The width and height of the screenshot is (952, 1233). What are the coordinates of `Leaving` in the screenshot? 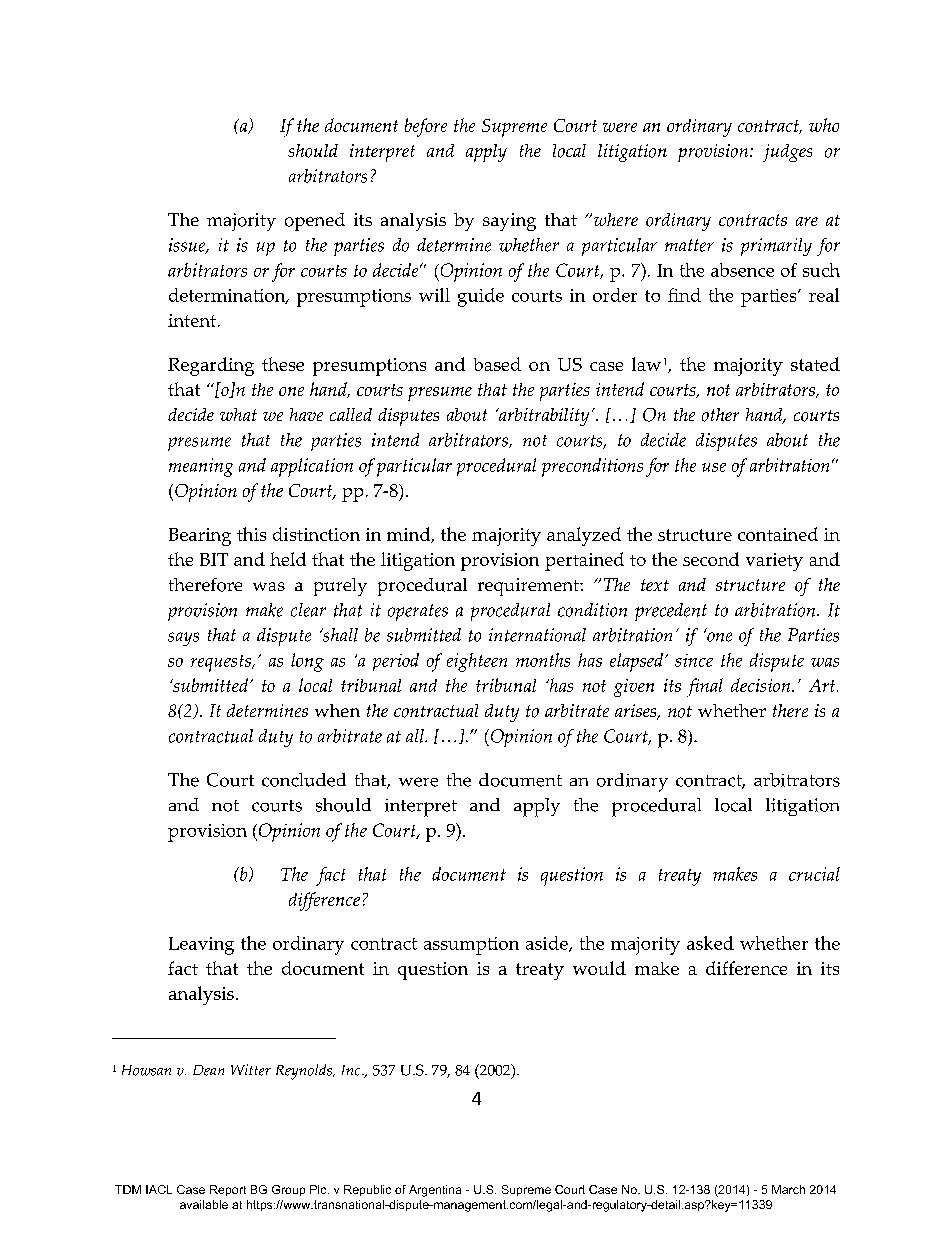 It's located at (201, 946).
